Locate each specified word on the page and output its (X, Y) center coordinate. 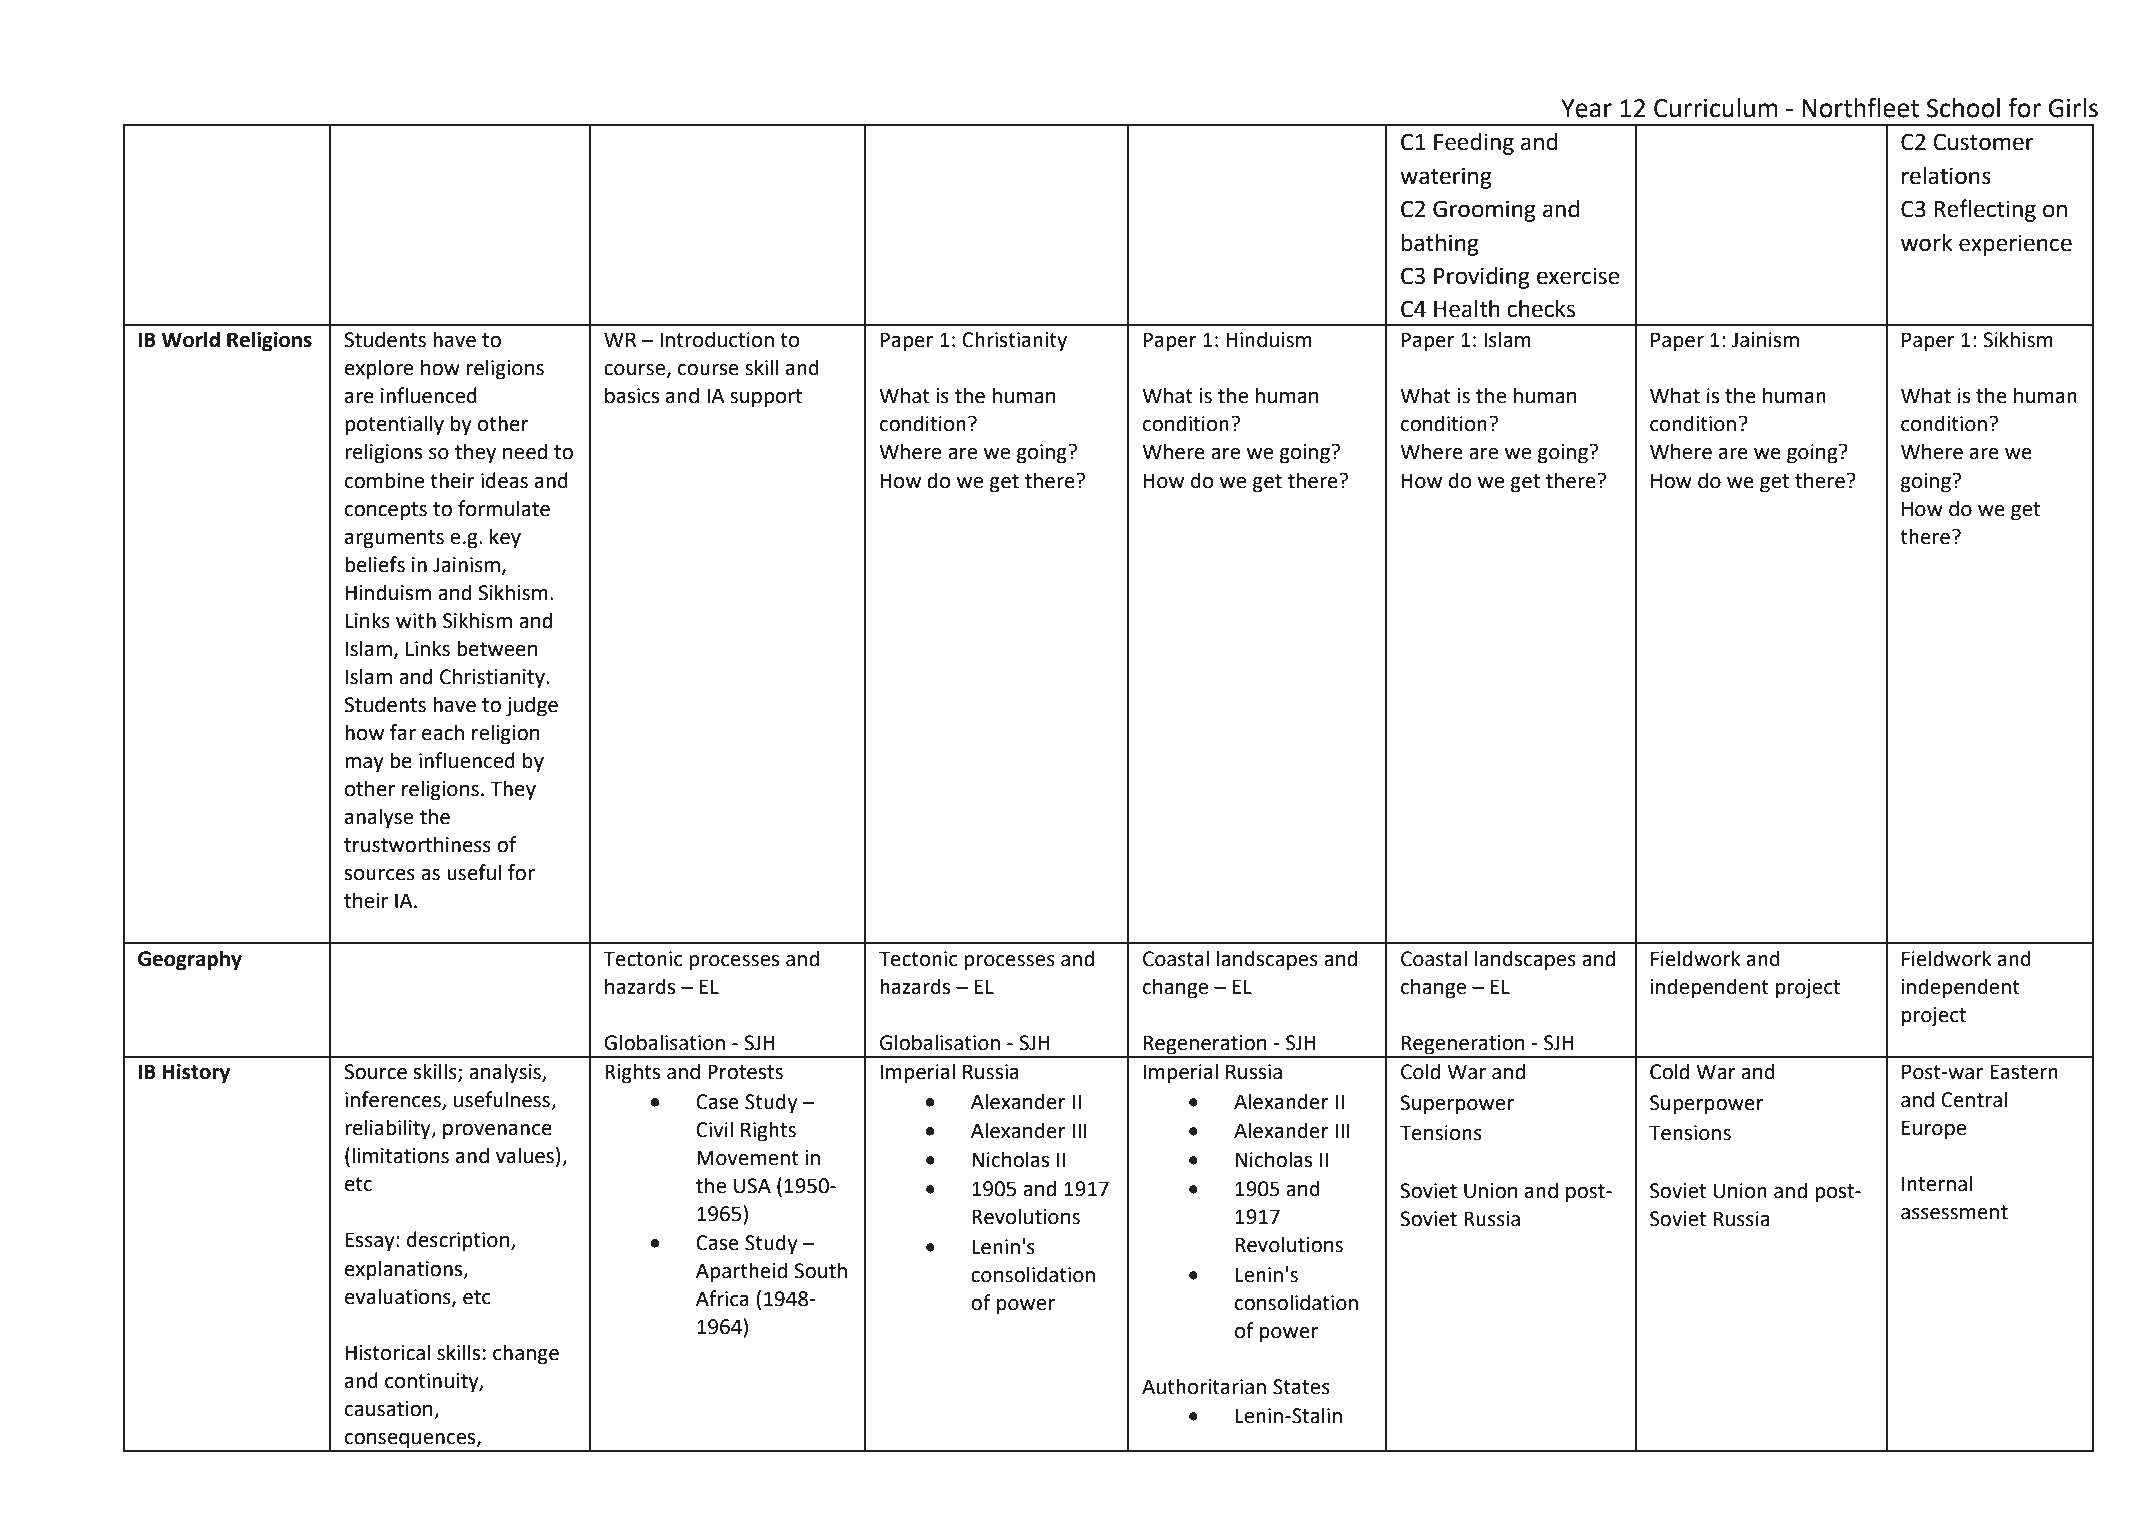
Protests (745, 1072)
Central (1974, 1099)
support (766, 398)
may (364, 765)
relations (1946, 176)
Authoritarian (1204, 1386)
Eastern (2024, 1072)
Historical (388, 1352)
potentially (394, 425)
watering (1446, 178)
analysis (506, 1073)
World (190, 339)
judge (532, 706)
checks (1541, 309)
